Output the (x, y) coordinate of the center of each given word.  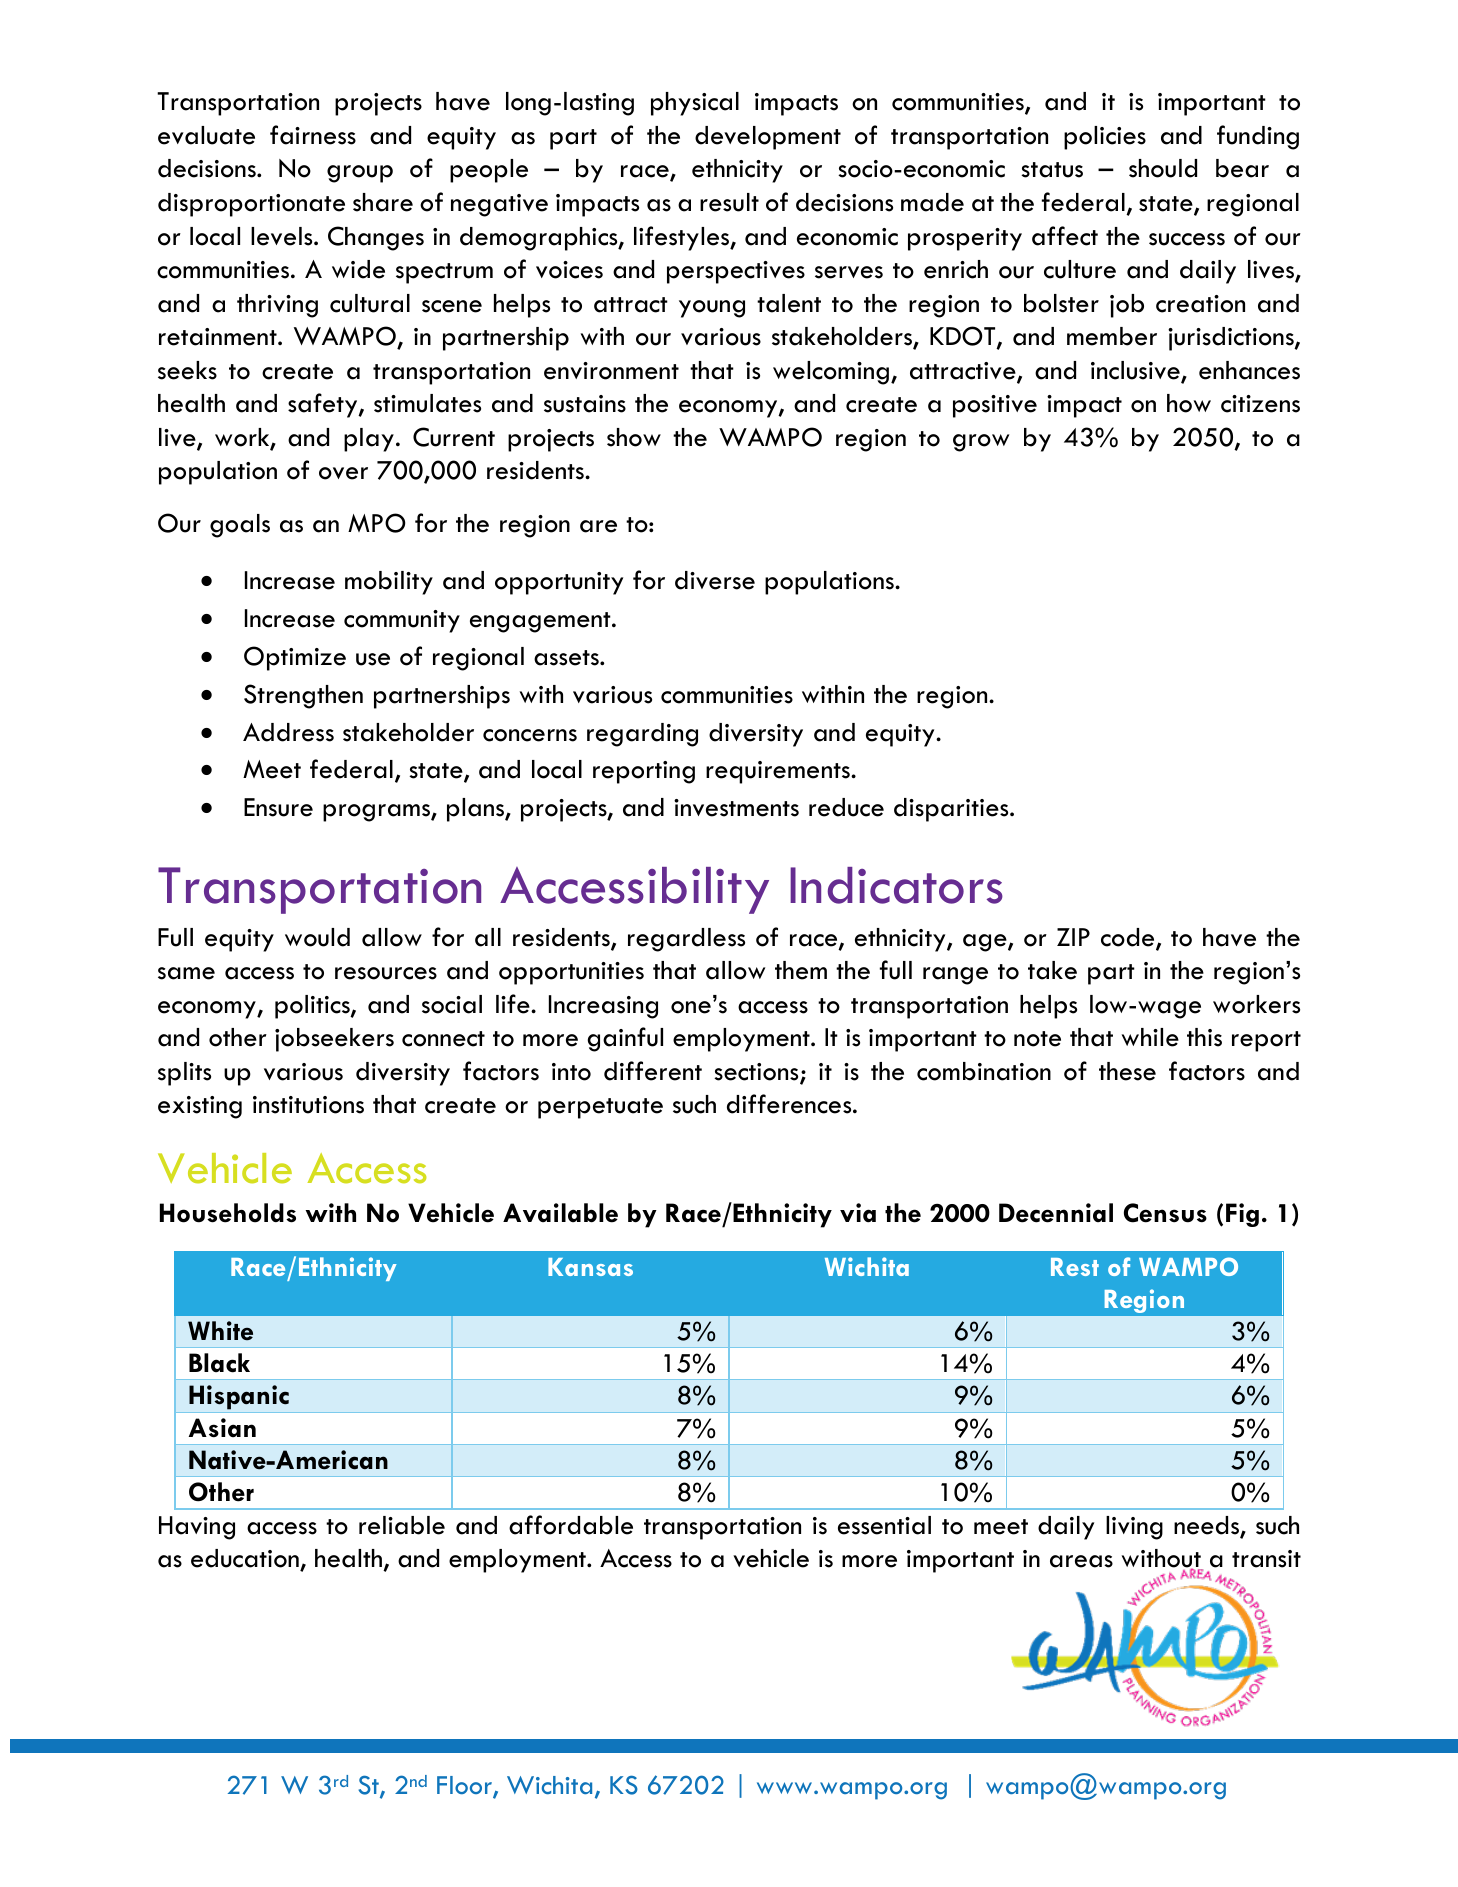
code (1129, 938)
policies (1105, 138)
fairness (313, 135)
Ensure (278, 807)
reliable (402, 1525)
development (768, 138)
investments (736, 808)
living (1134, 1528)
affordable (571, 1525)
